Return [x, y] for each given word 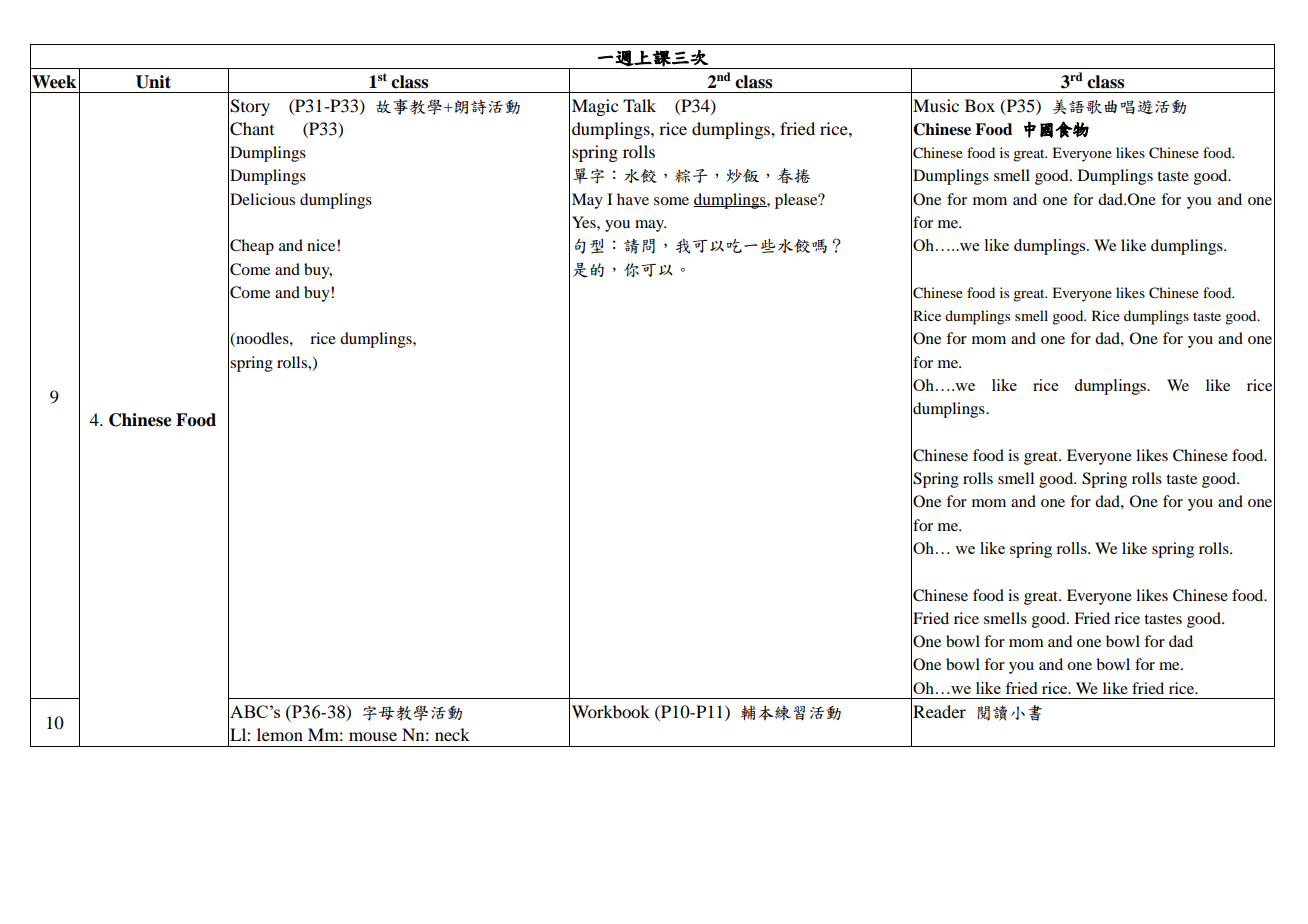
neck [452, 734]
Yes [585, 222]
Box [980, 105]
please [797, 201]
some [671, 201]
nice [322, 245]
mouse [373, 736]
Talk [639, 105]
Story [250, 107]
